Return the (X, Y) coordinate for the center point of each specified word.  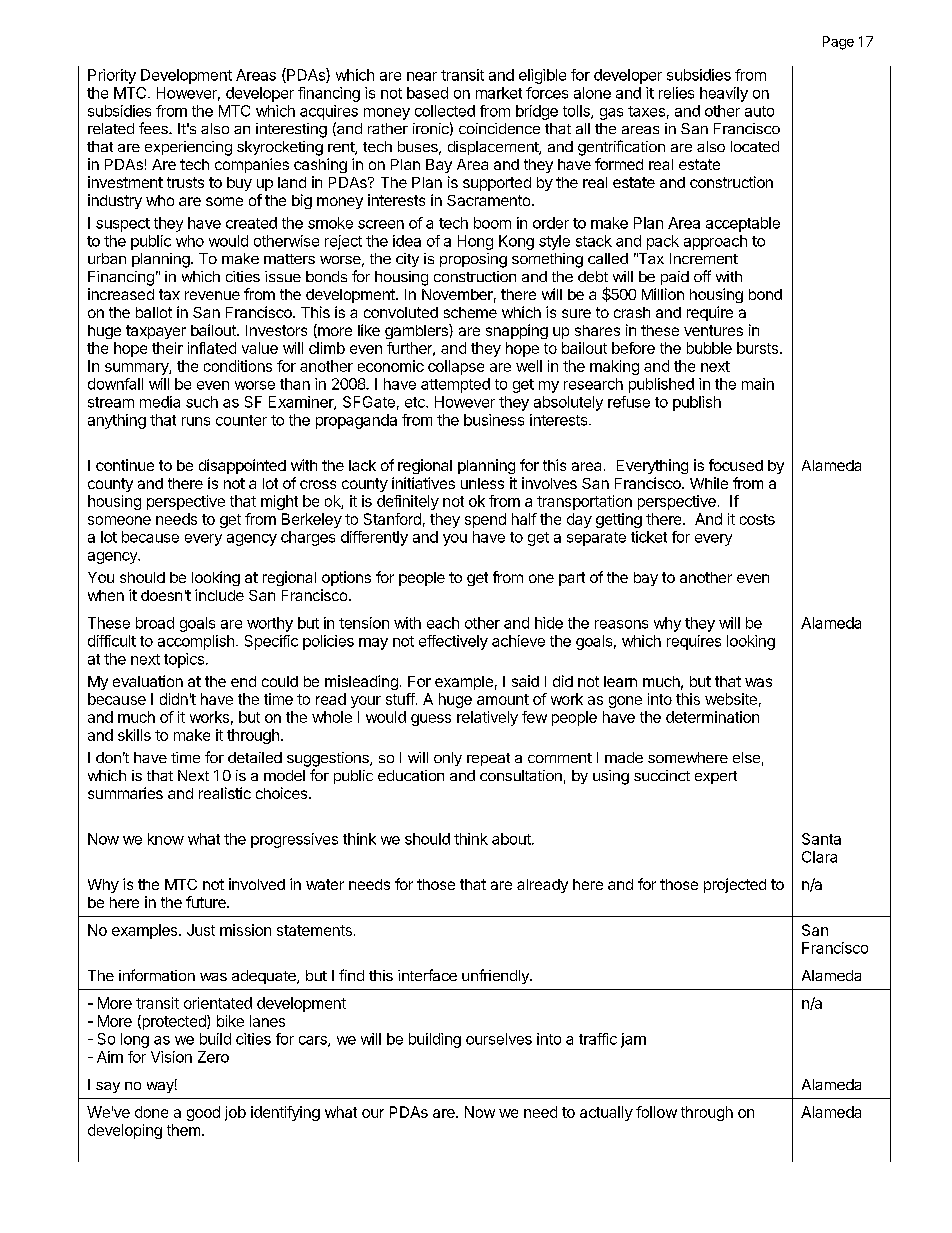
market (499, 93)
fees (154, 128)
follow (656, 1112)
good (203, 1113)
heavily (724, 94)
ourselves (499, 1039)
